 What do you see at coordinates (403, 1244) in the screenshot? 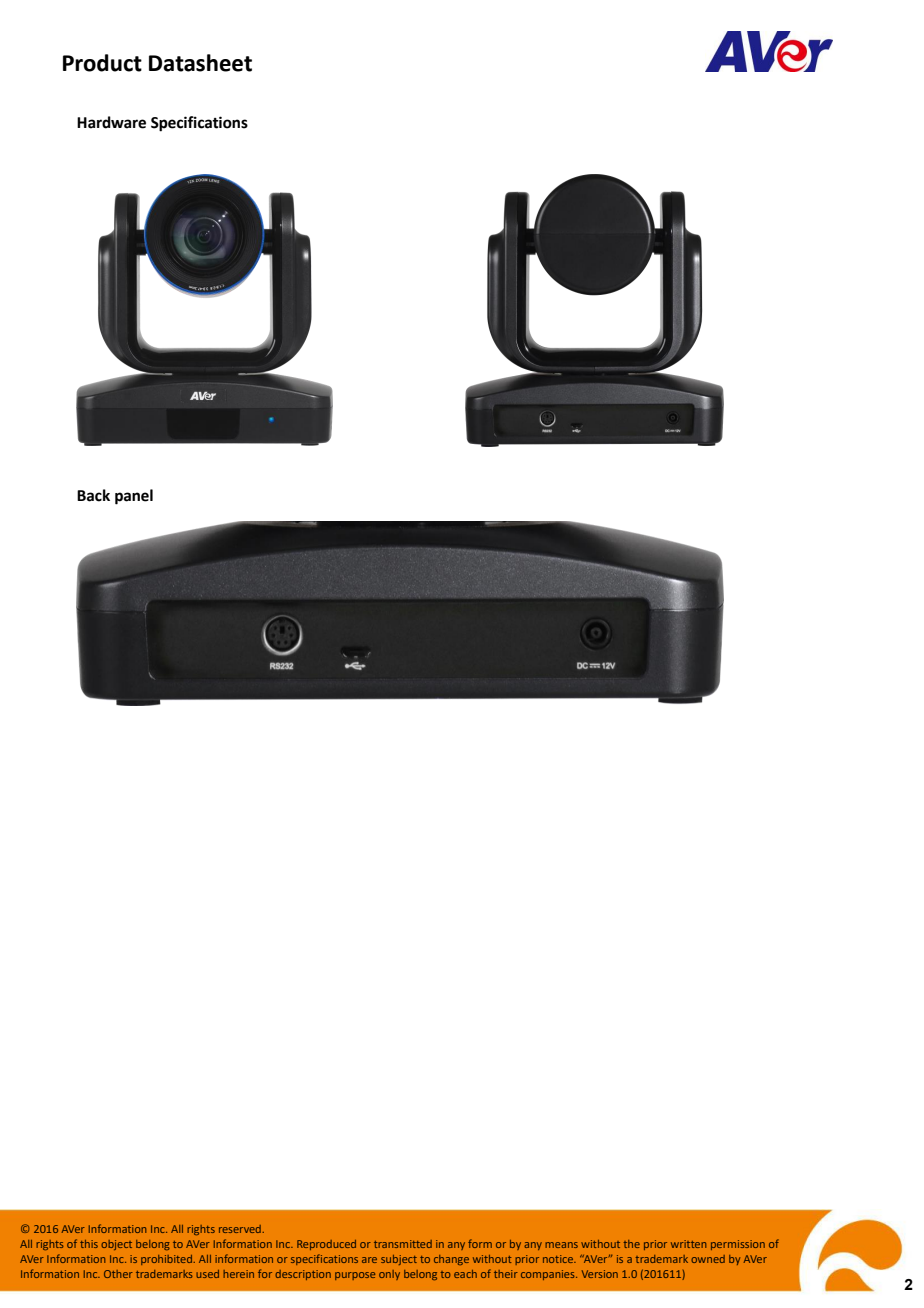
I see `transmitted` at bounding box center [403, 1244].
